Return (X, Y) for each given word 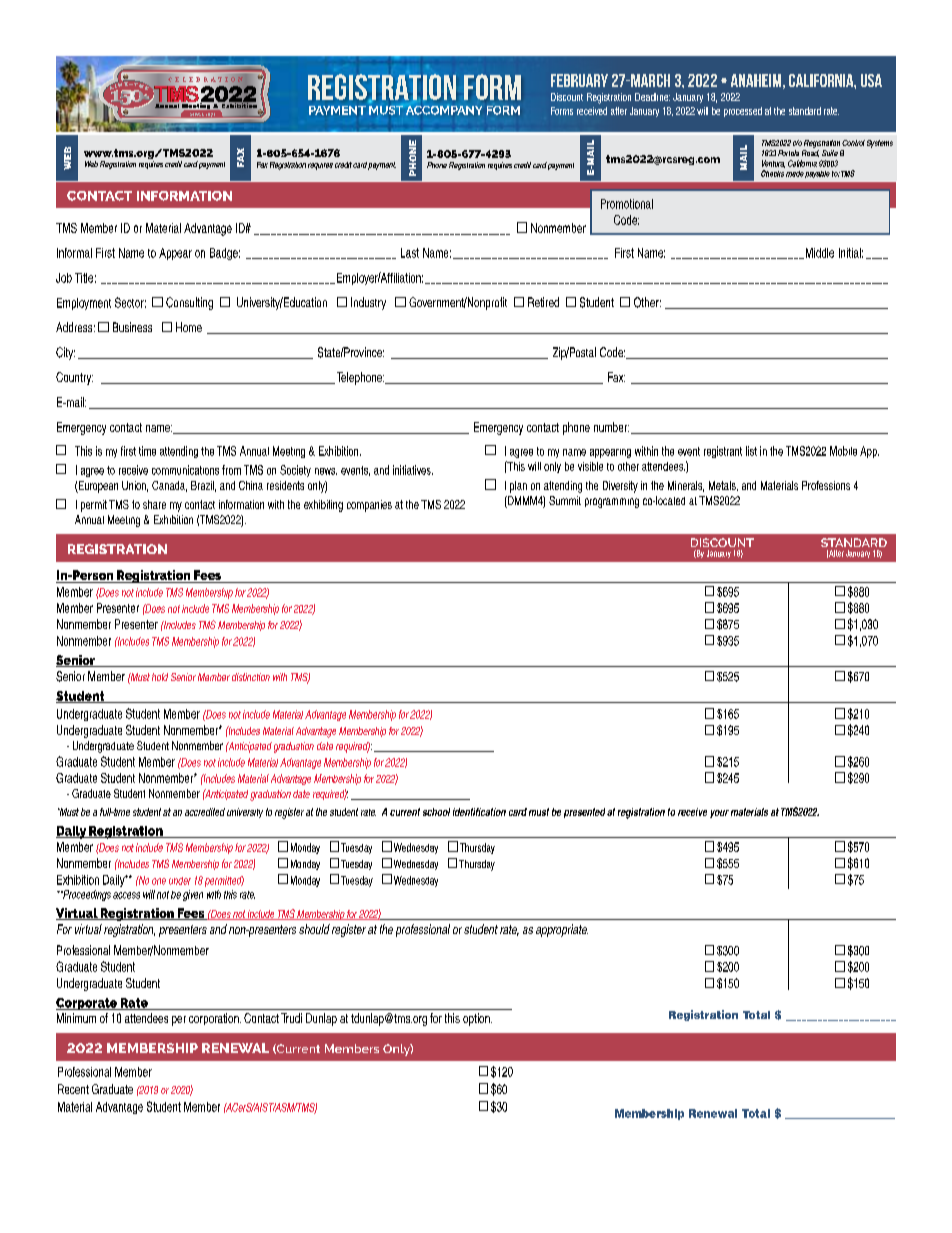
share (154, 504)
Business (132, 327)
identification (479, 812)
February (579, 80)
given (193, 895)
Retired (543, 302)
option (477, 1019)
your (719, 814)
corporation (215, 1019)
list (751, 451)
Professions (826, 485)
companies (369, 506)
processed (743, 112)
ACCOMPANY (444, 110)
